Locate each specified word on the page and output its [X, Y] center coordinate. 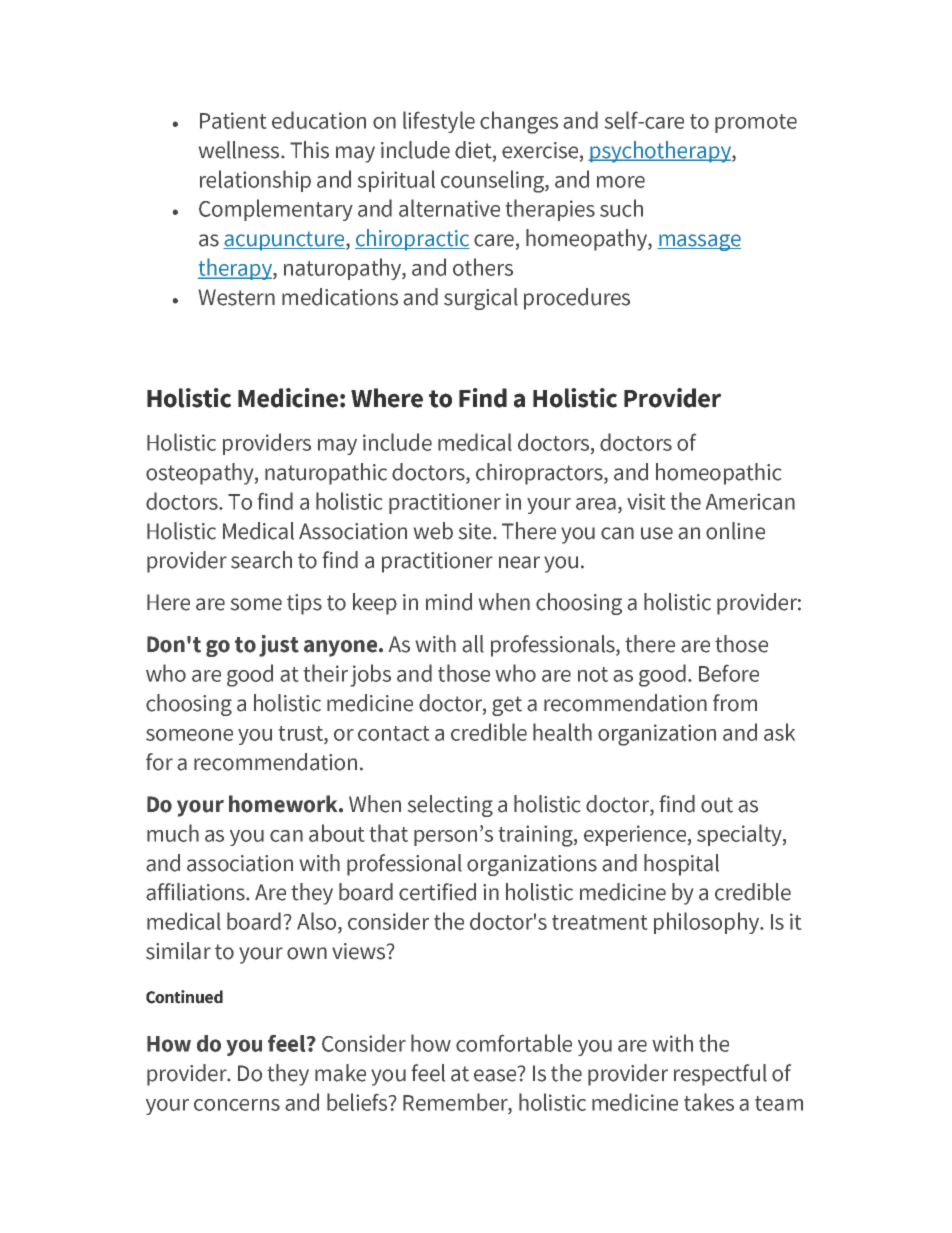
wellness [240, 150]
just [279, 646]
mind [449, 602]
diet [474, 151]
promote [756, 123]
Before [729, 673]
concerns [237, 1105]
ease [496, 1074]
